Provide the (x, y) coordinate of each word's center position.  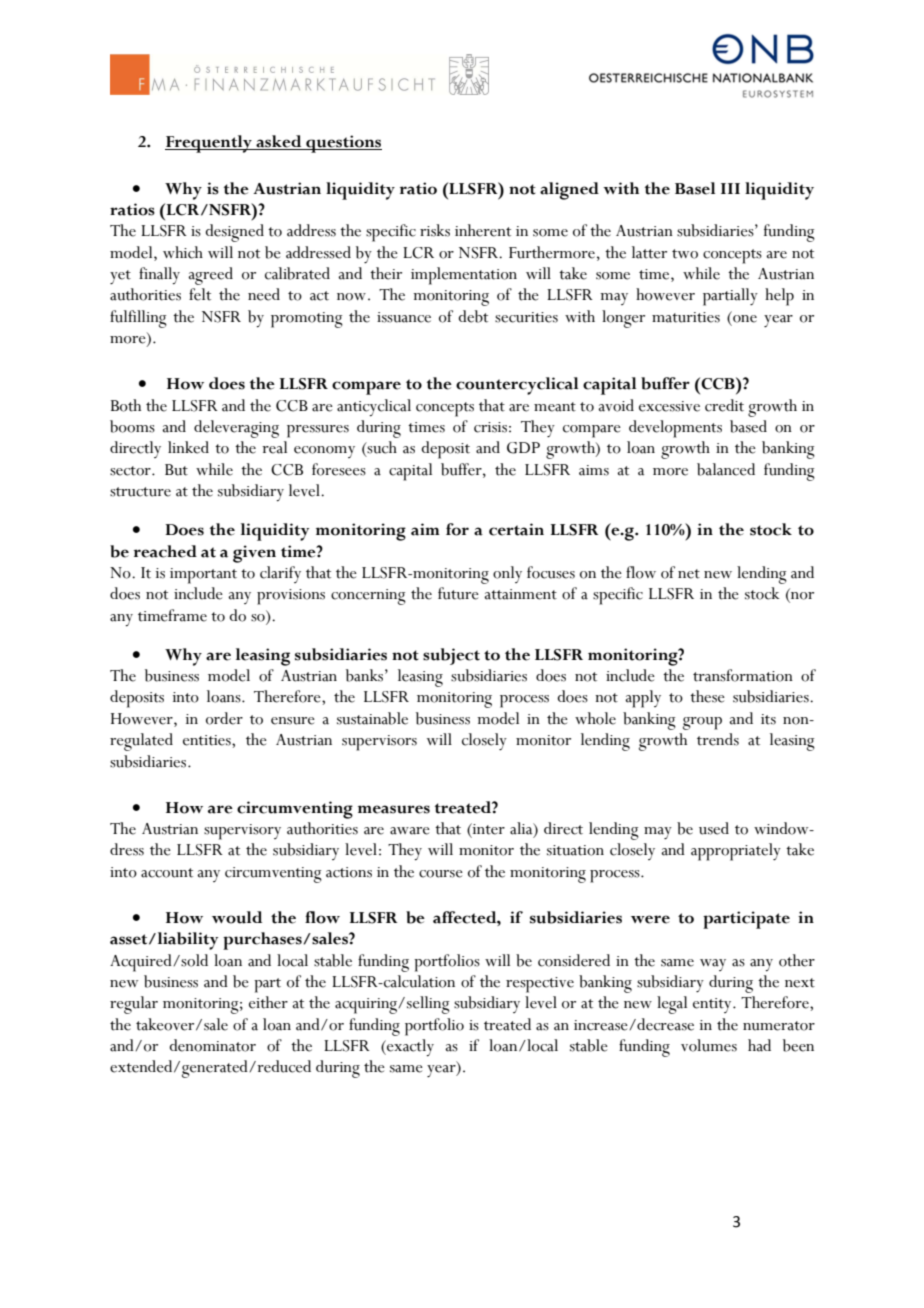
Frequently (209, 144)
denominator (212, 1045)
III (730, 188)
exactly (409, 1047)
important (203, 576)
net (689, 574)
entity (713, 1005)
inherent (483, 230)
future (458, 593)
